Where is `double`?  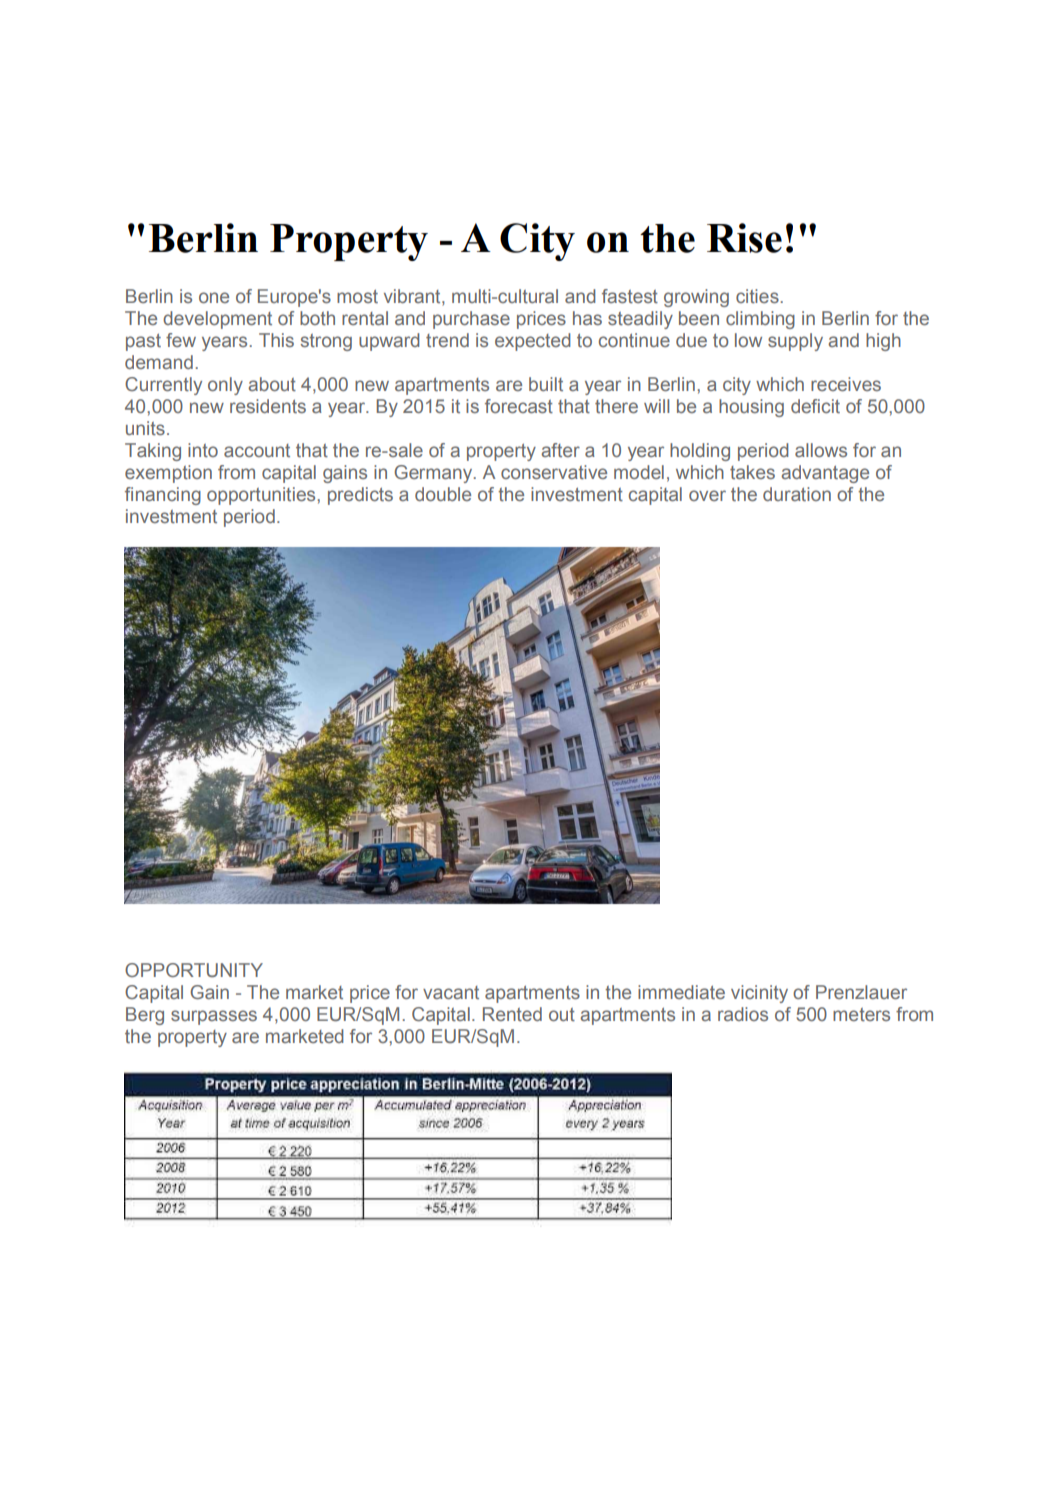 double is located at coordinates (443, 494).
